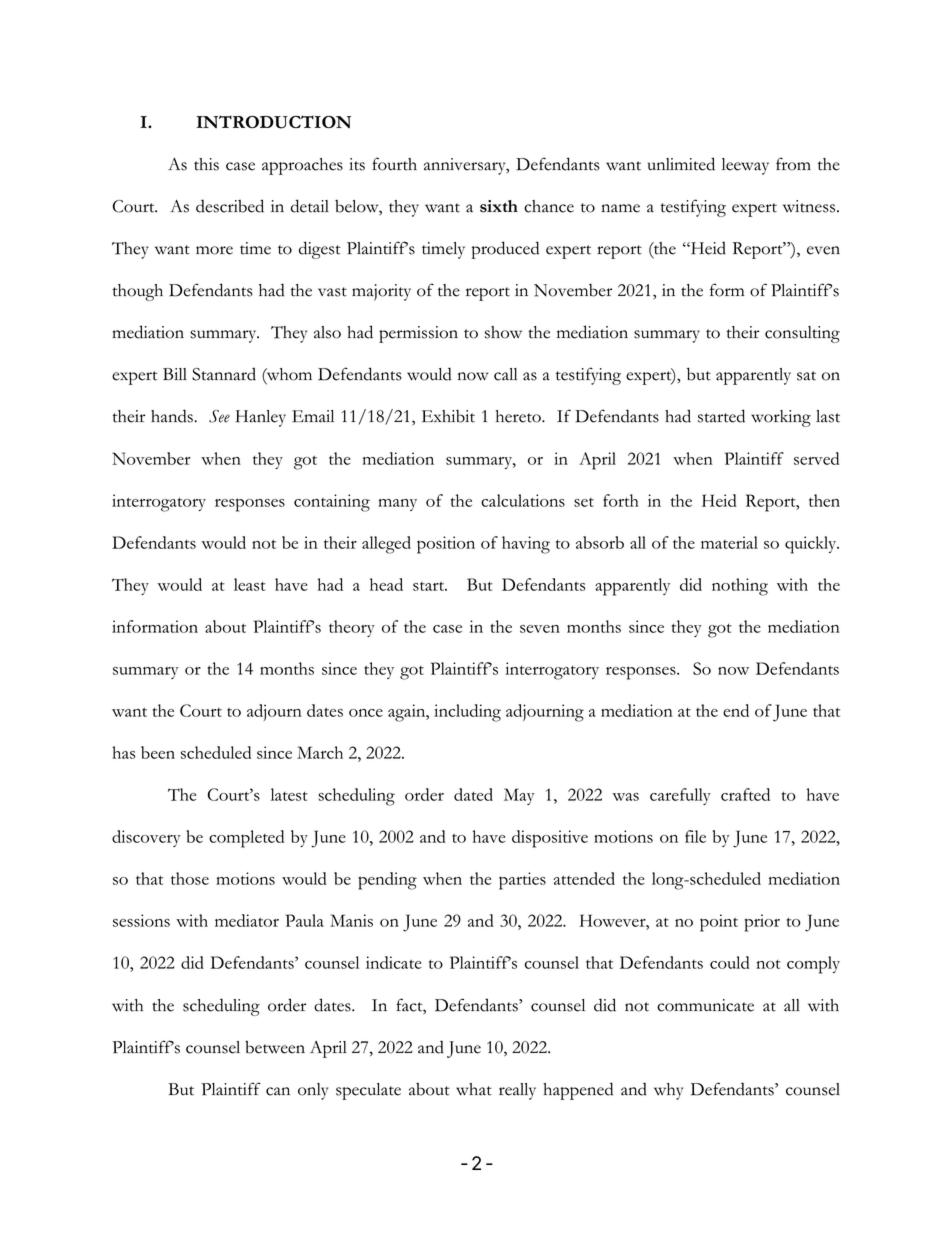  I want to click on fourth, so click(394, 164).
